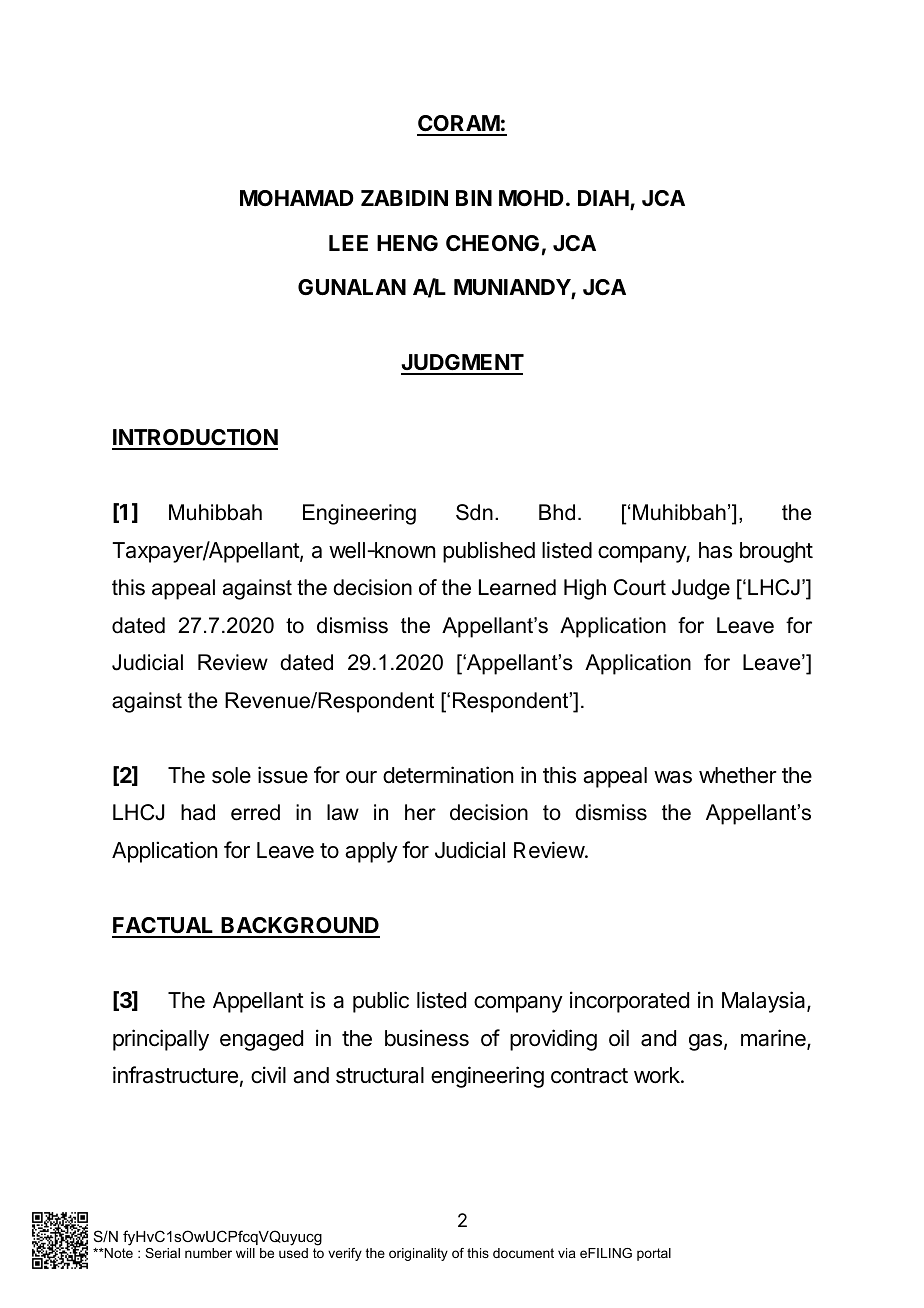  Describe the element at coordinates (297, 198) in the screenshot. I see `MOHAMAD` at that location.
